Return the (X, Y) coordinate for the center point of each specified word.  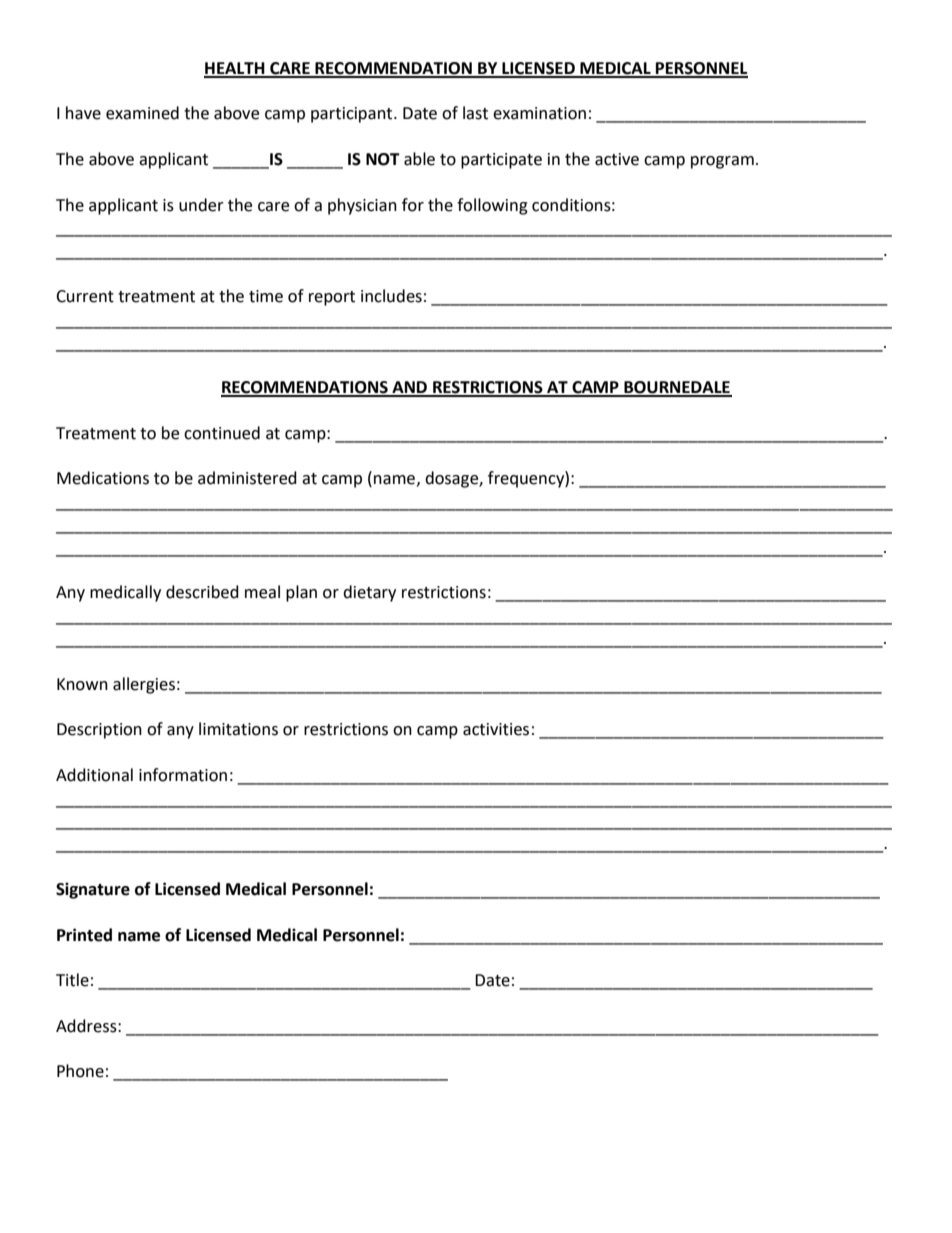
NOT (383, 159)
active (617, 159)
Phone (80, 1071)
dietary (369, 593)
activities (496, 729)
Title (72, 980)
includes (391, 296)
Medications (103, 478)
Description (99, 731)
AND (410, 388)
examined (142, 113)
